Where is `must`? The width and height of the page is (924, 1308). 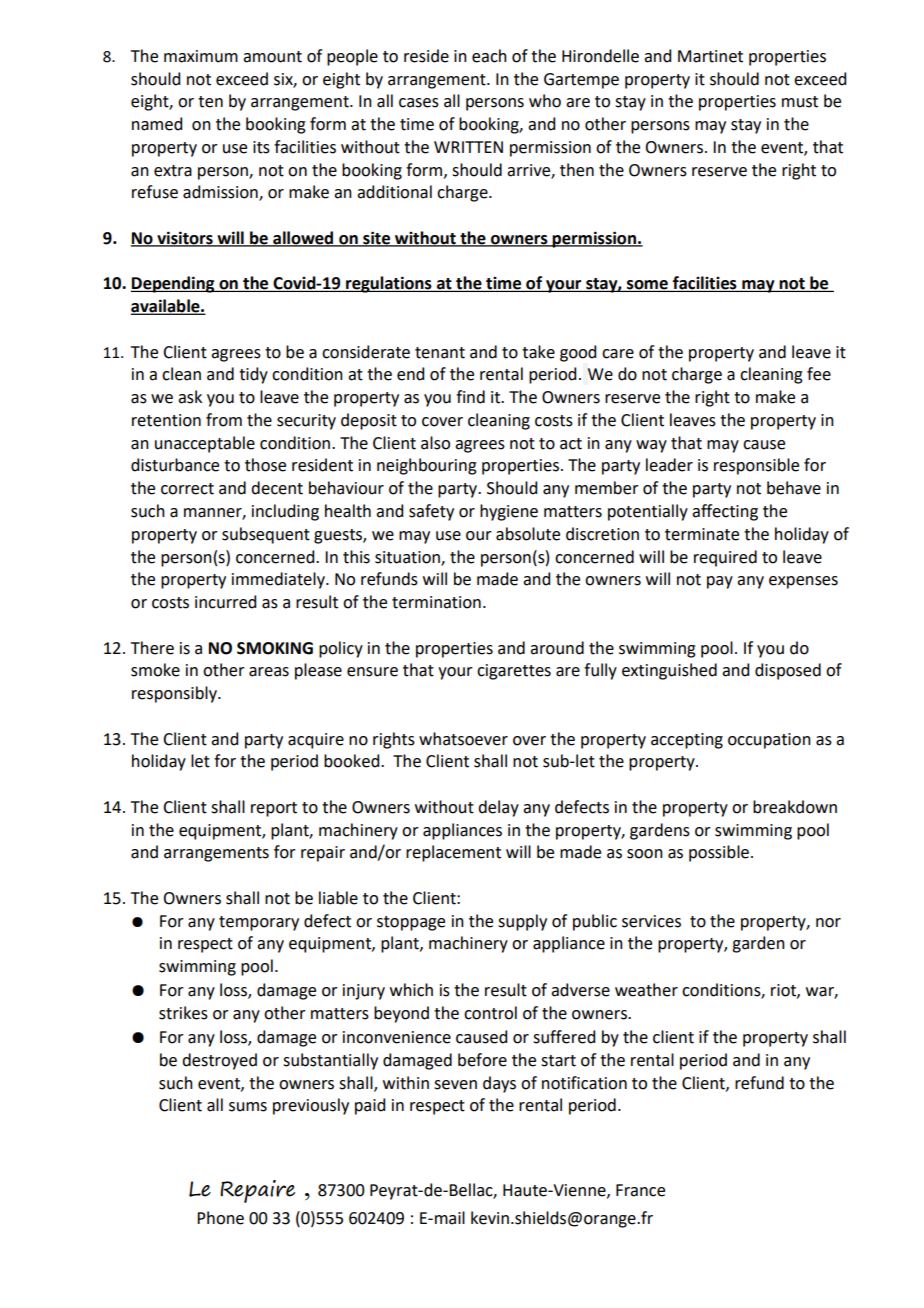
must is located at coordinates (800, 102).
